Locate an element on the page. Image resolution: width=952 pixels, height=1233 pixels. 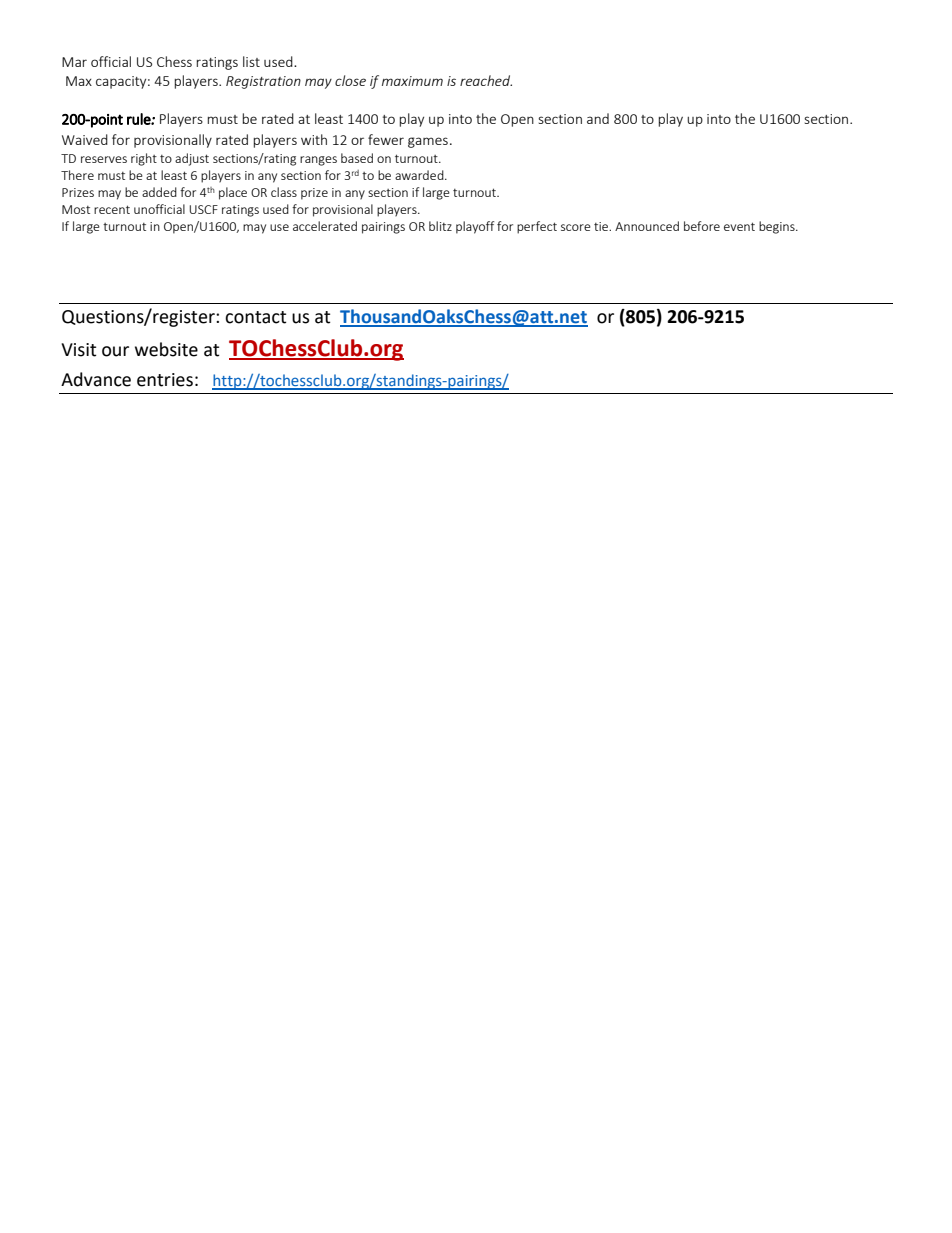
Mar is located at coordinates (74, 62).
